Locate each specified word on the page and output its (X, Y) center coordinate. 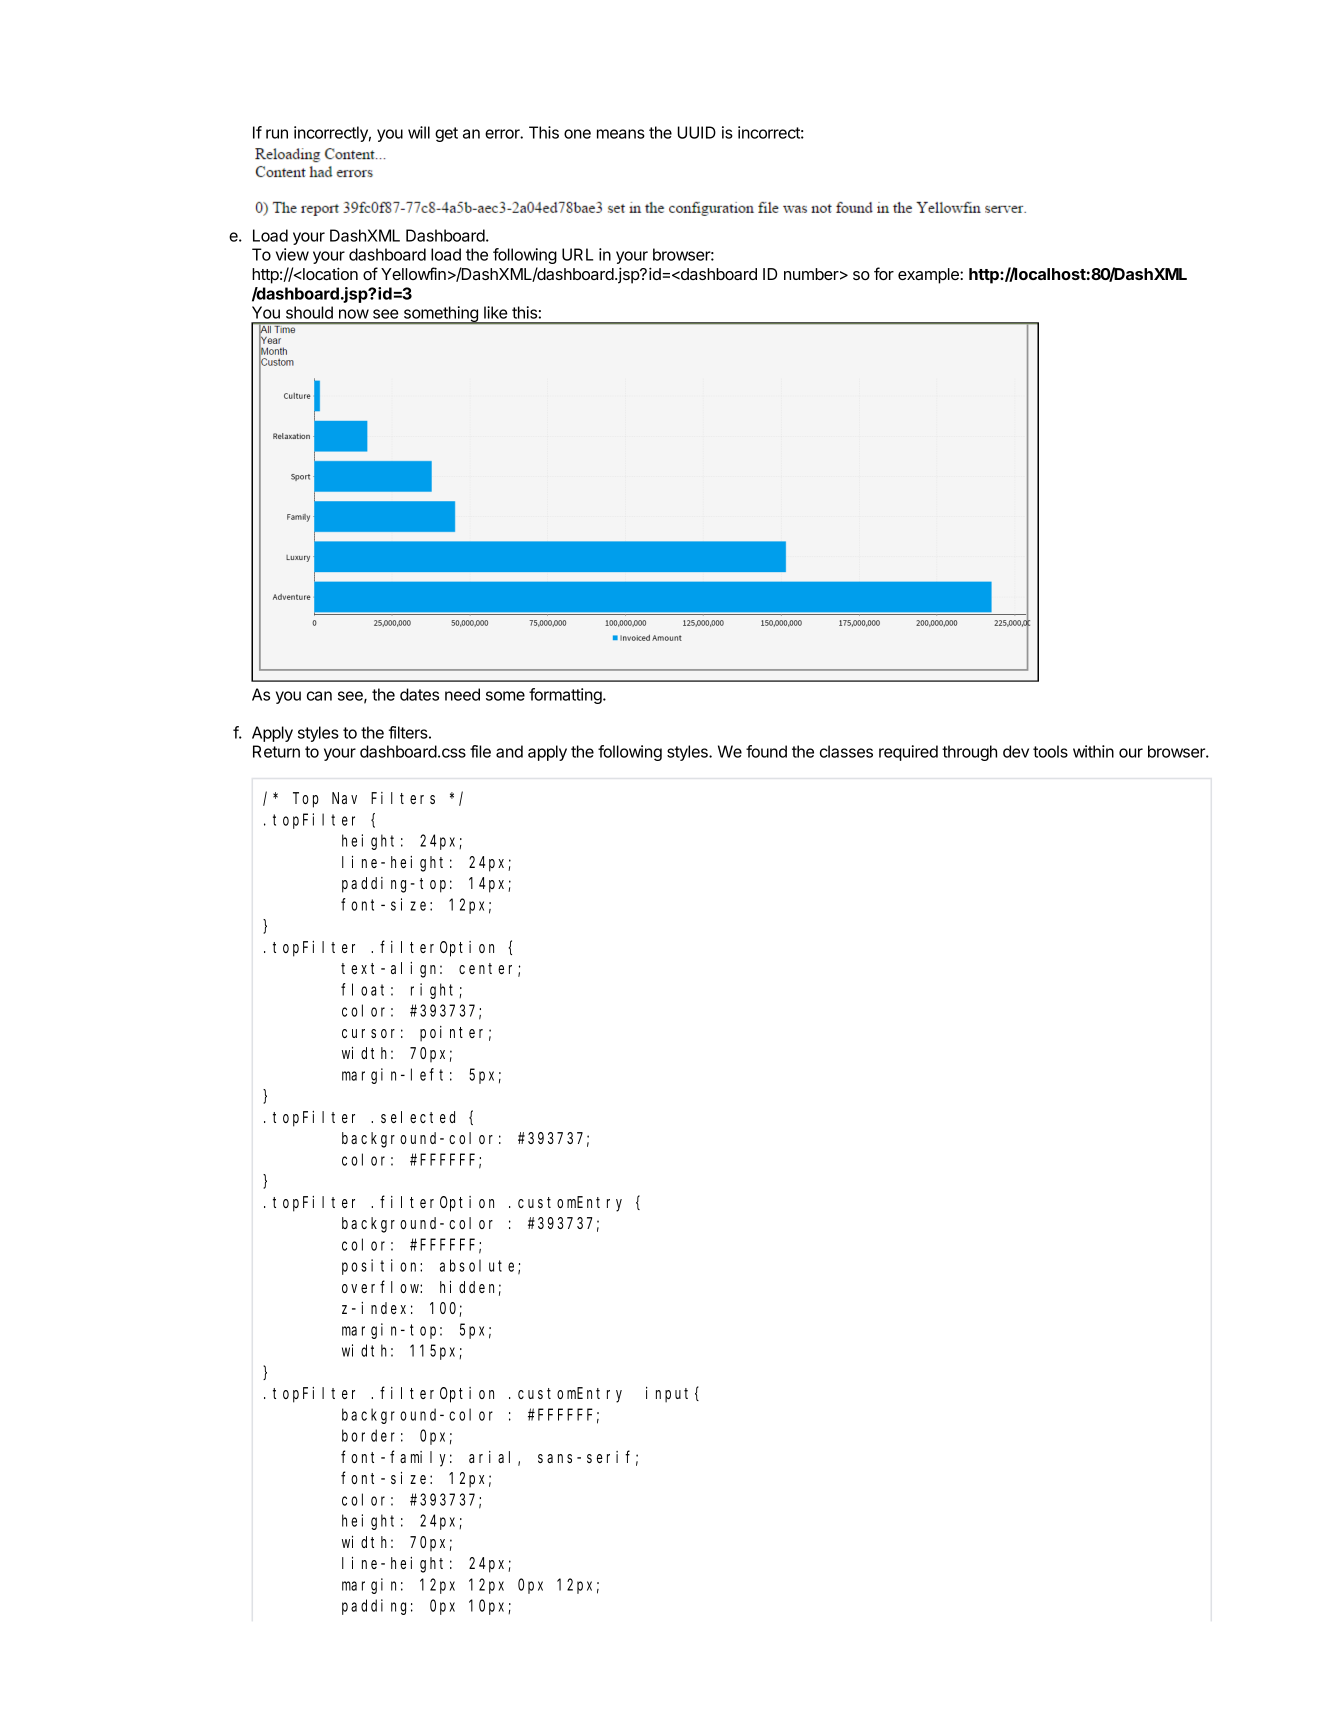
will (419, 132)
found (766, 751)
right (435, 991)
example (929, 276)
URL (577, 254)
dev (1016, 751)
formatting (566, 696)
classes (846, 751)
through (969, 753)
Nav (344, 798)
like (496, 312)
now (354, 314)
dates (419, 694)
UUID (697, 132)
